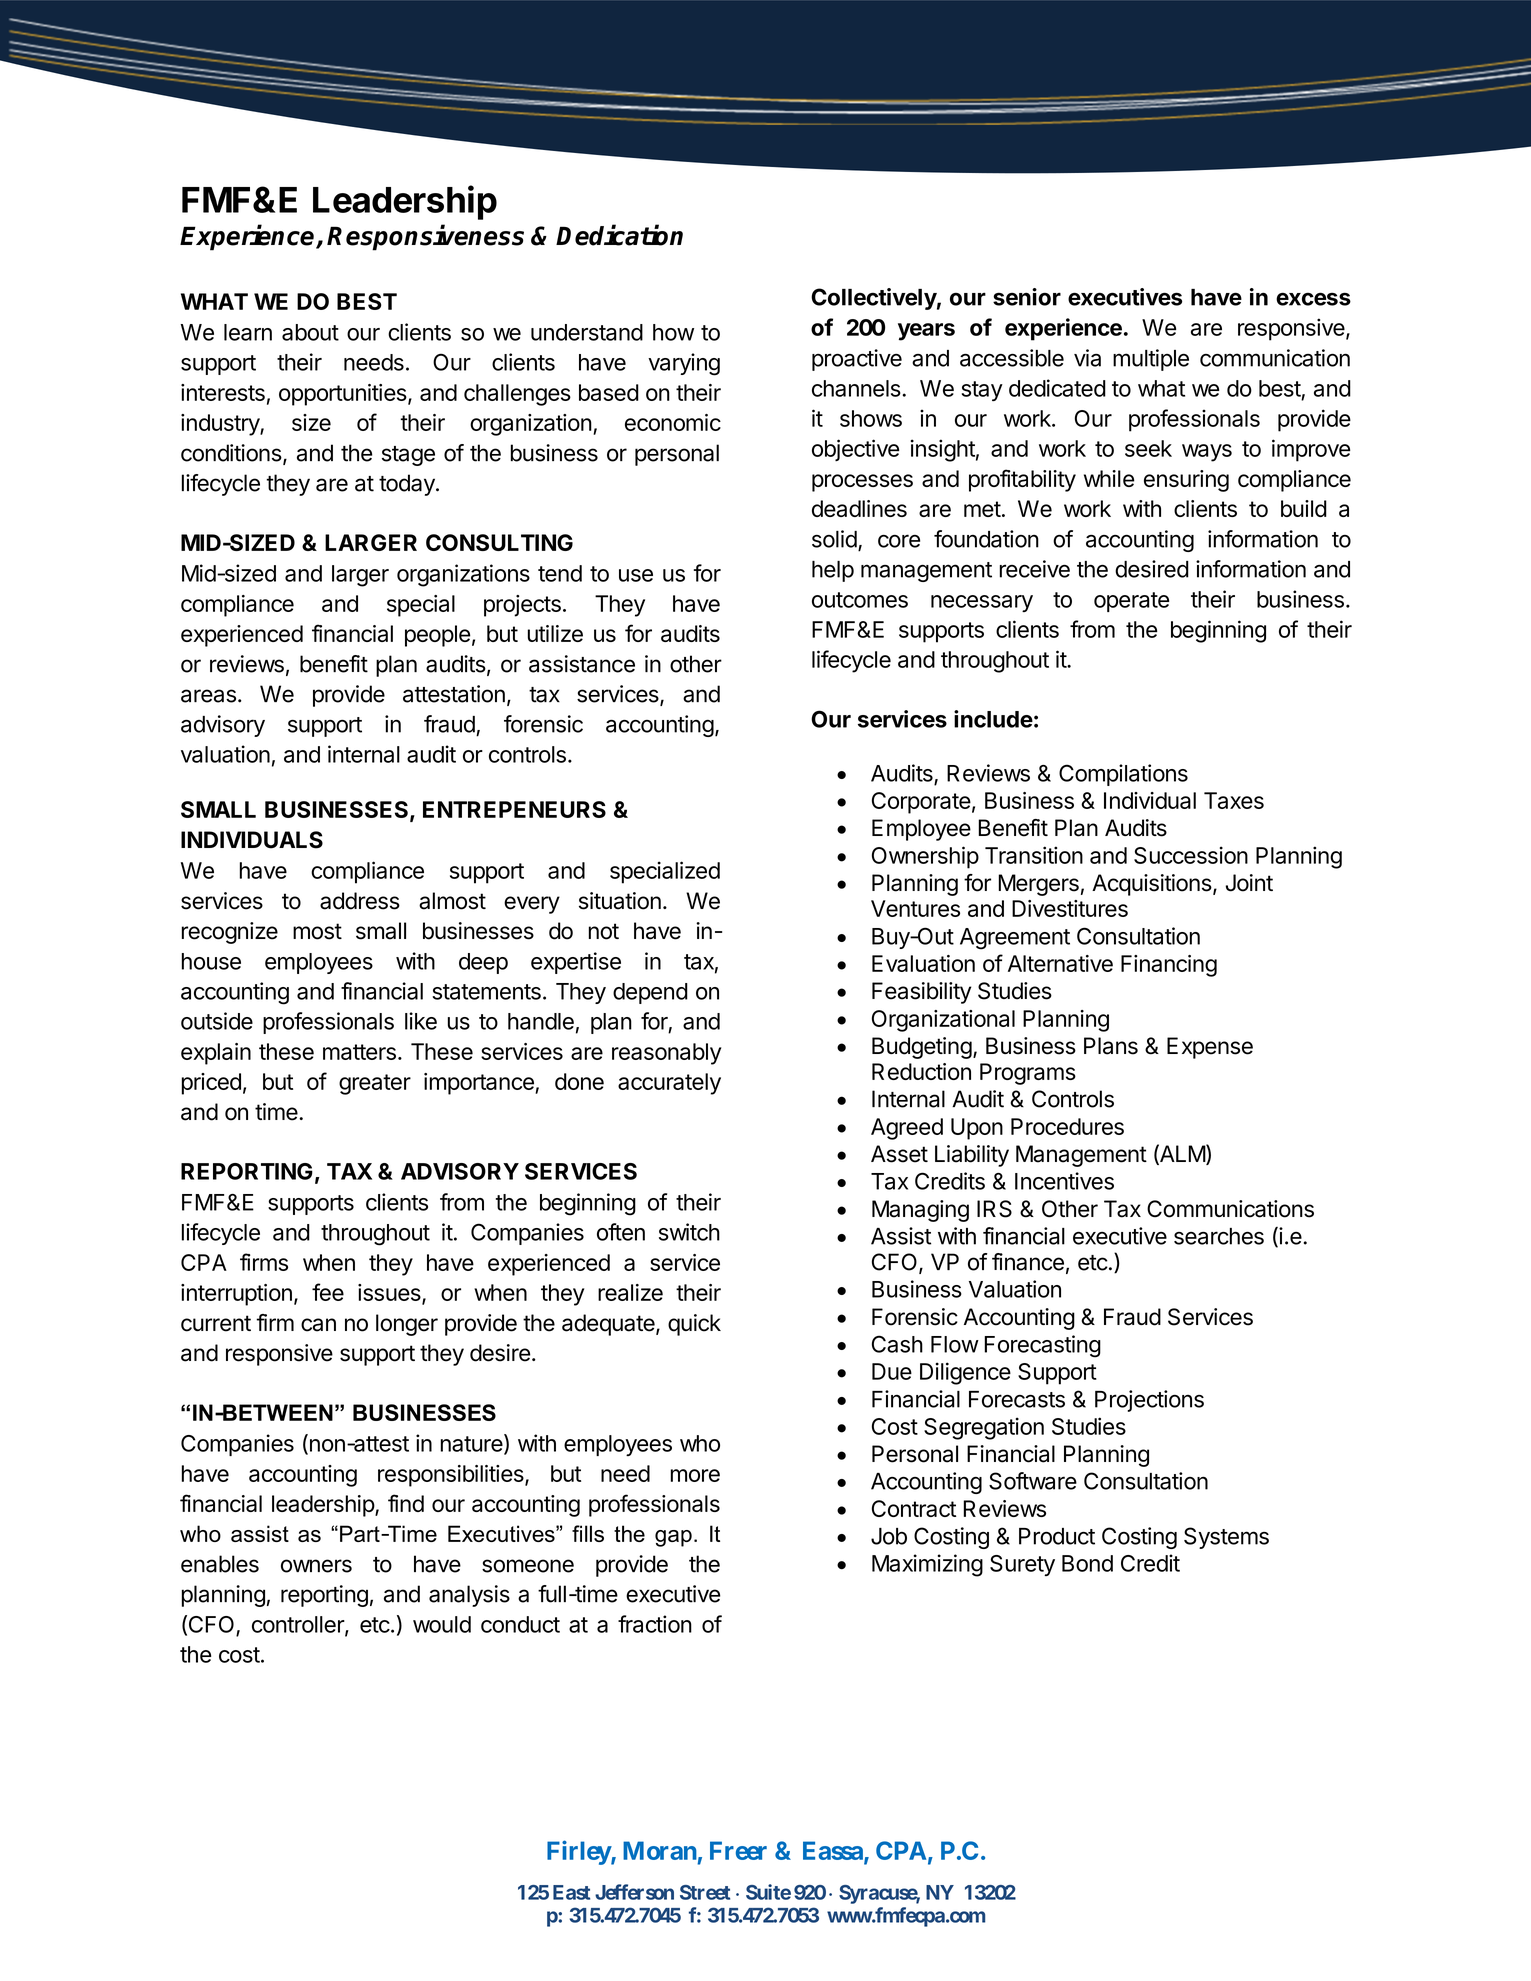  What do you see at coordinates (1210, 1048) in the image?
I see `Expense` at bounding box center [1210, 1048].
